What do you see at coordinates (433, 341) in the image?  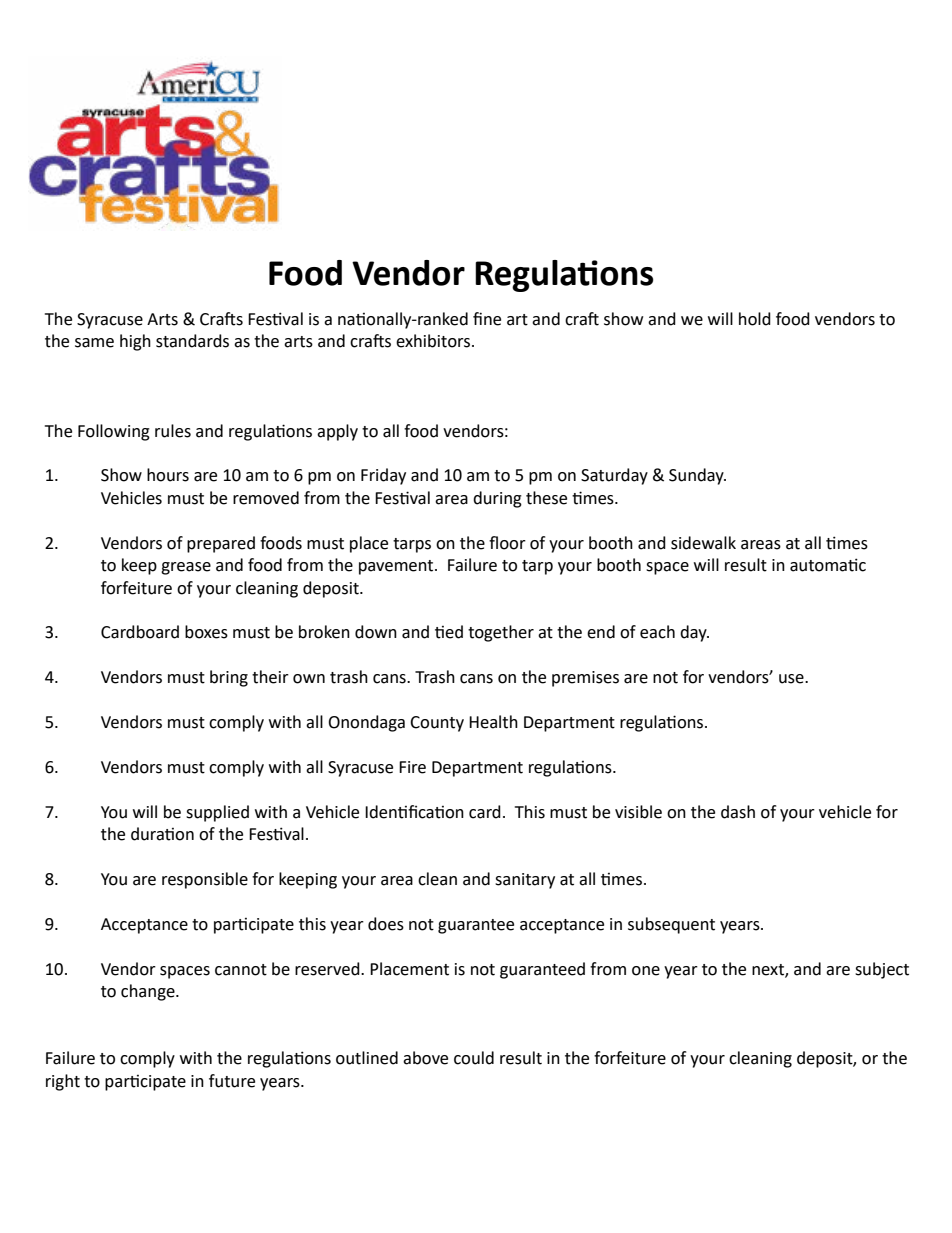 I see `exhibitors` at bounding box center [433, 341].
